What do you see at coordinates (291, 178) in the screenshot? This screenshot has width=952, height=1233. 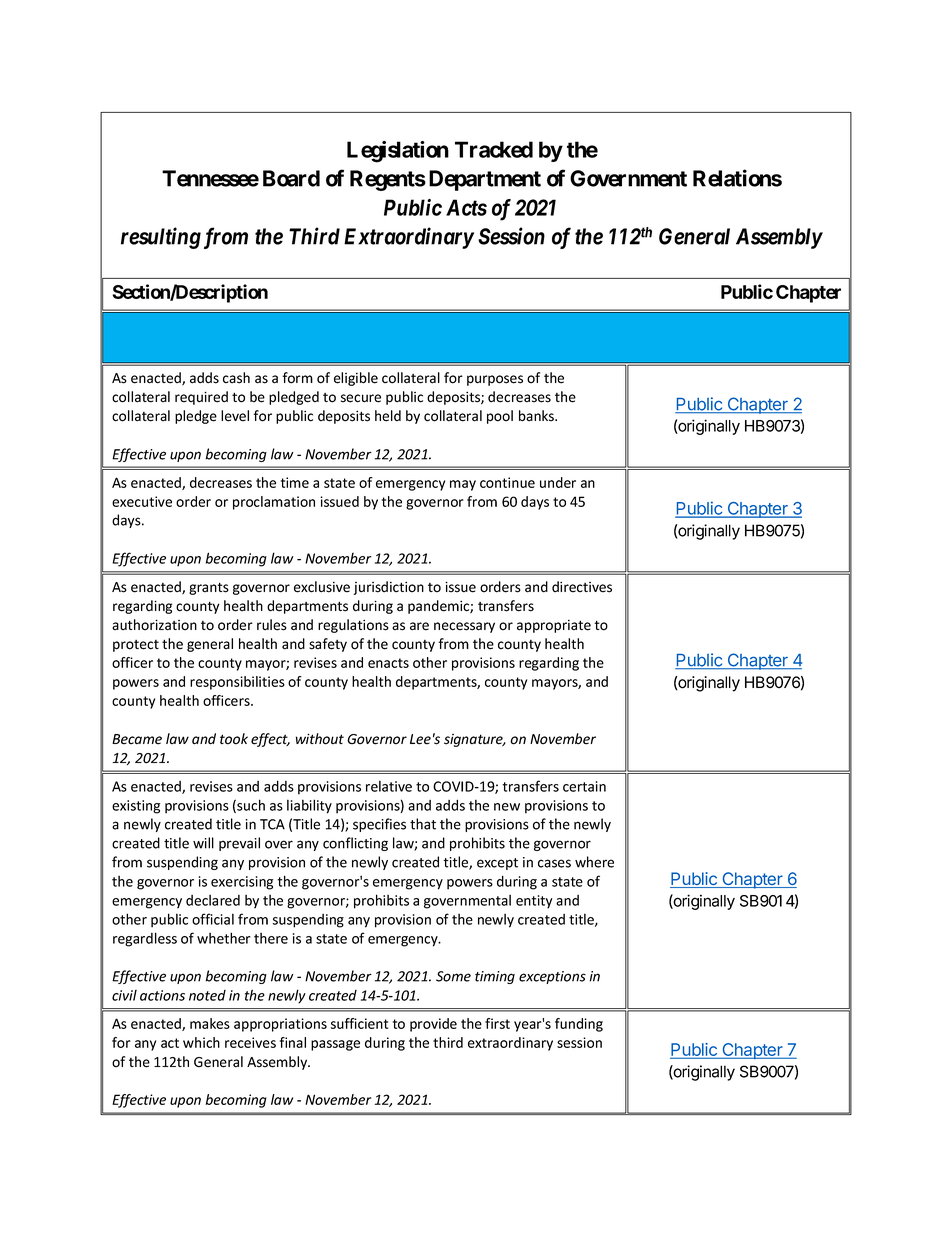 I see `Board` at bounding box center [291, 178].
